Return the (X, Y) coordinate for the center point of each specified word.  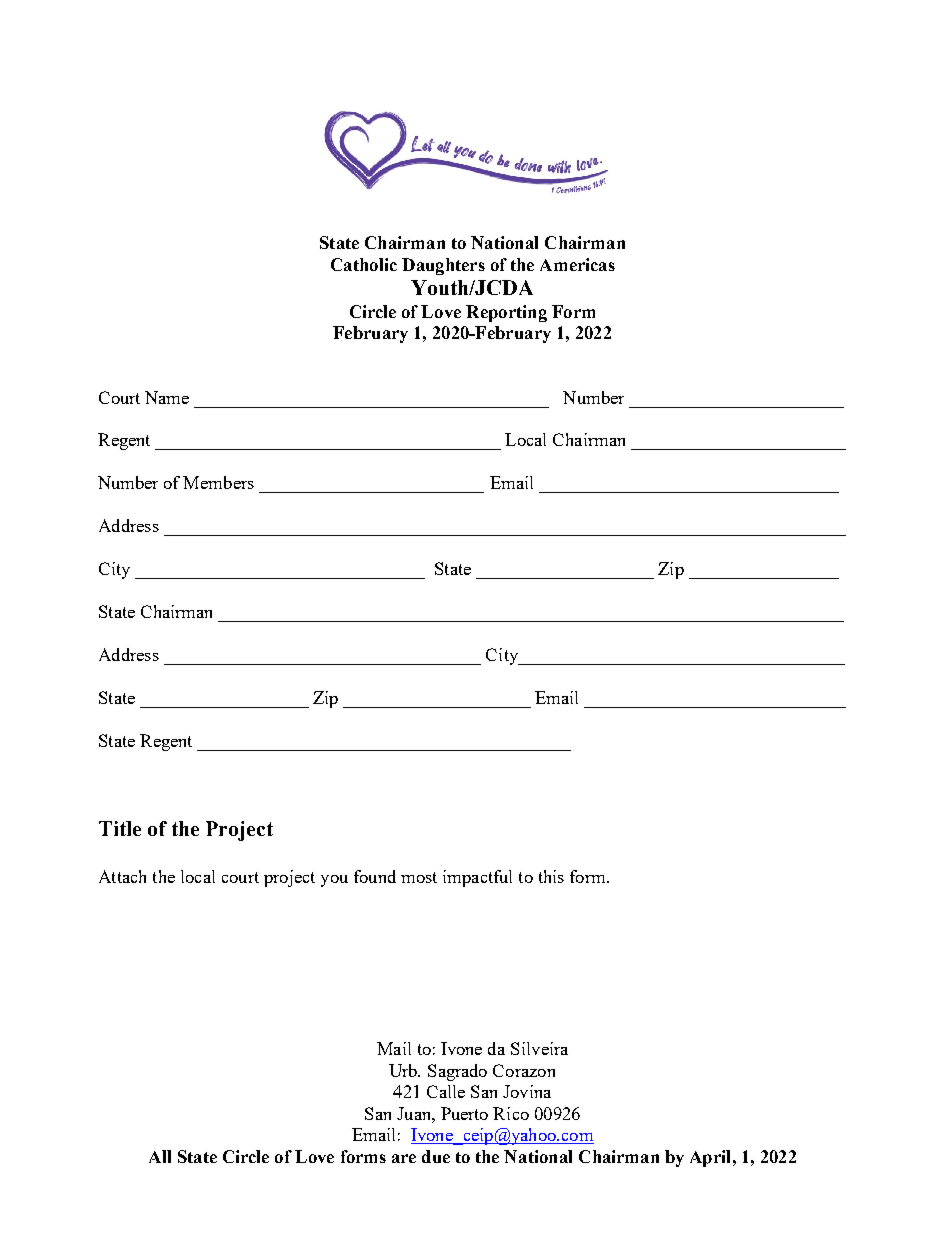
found (375, 876)
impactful (477, 878)
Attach (122, 876)
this (551, 876)
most (419, 877)
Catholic (364, 264)
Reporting (506, 313)
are (404, 1158)
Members (218, 482)
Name (167, 397)
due (436, 1156)
